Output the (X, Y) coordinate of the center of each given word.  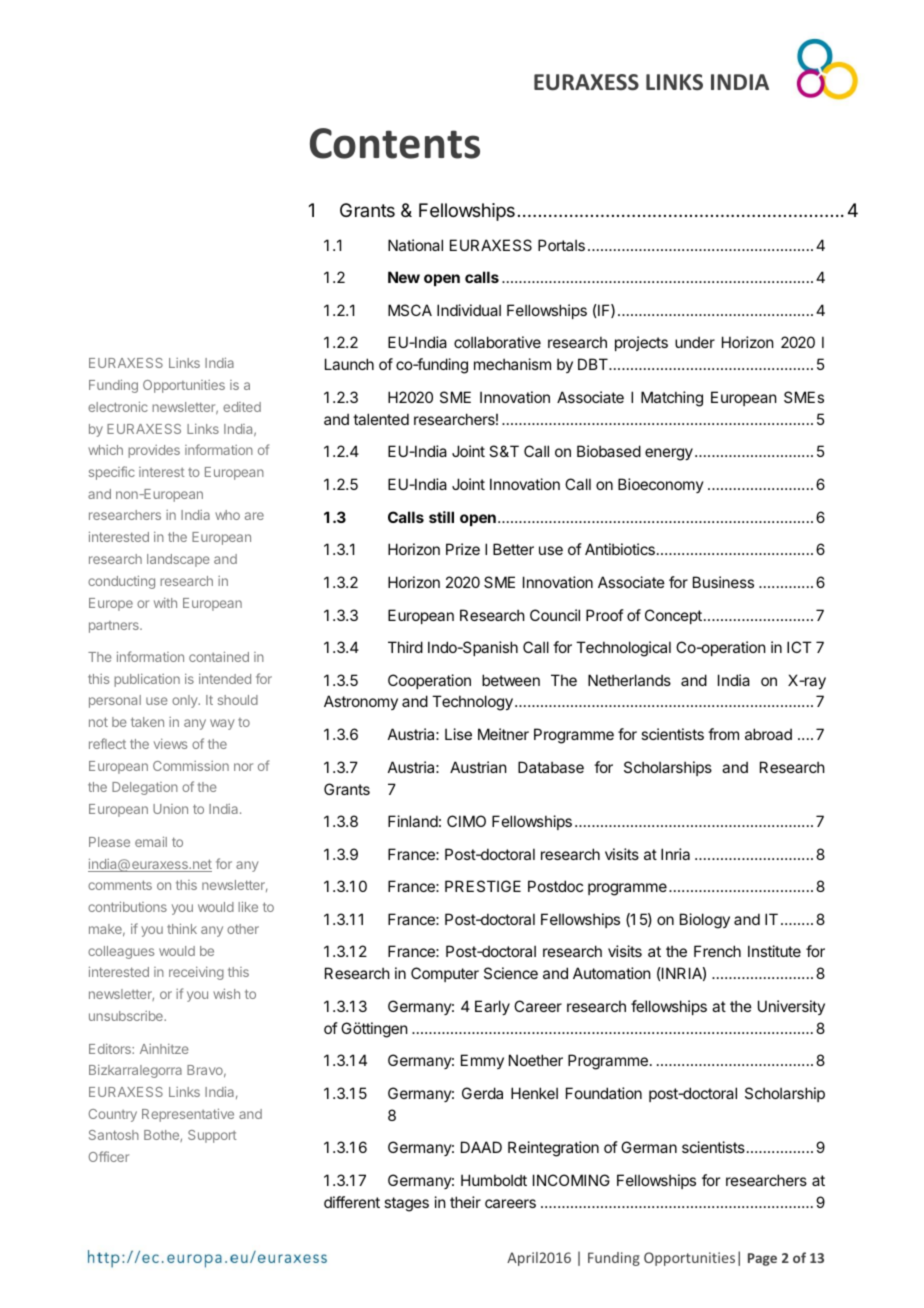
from (723, 734)
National (415, 245)
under (695, 342)
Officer (109, 1156)
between (511, 680)
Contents (395, 143)
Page (762, 1259)
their (465, 1202)
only (186, 701)
